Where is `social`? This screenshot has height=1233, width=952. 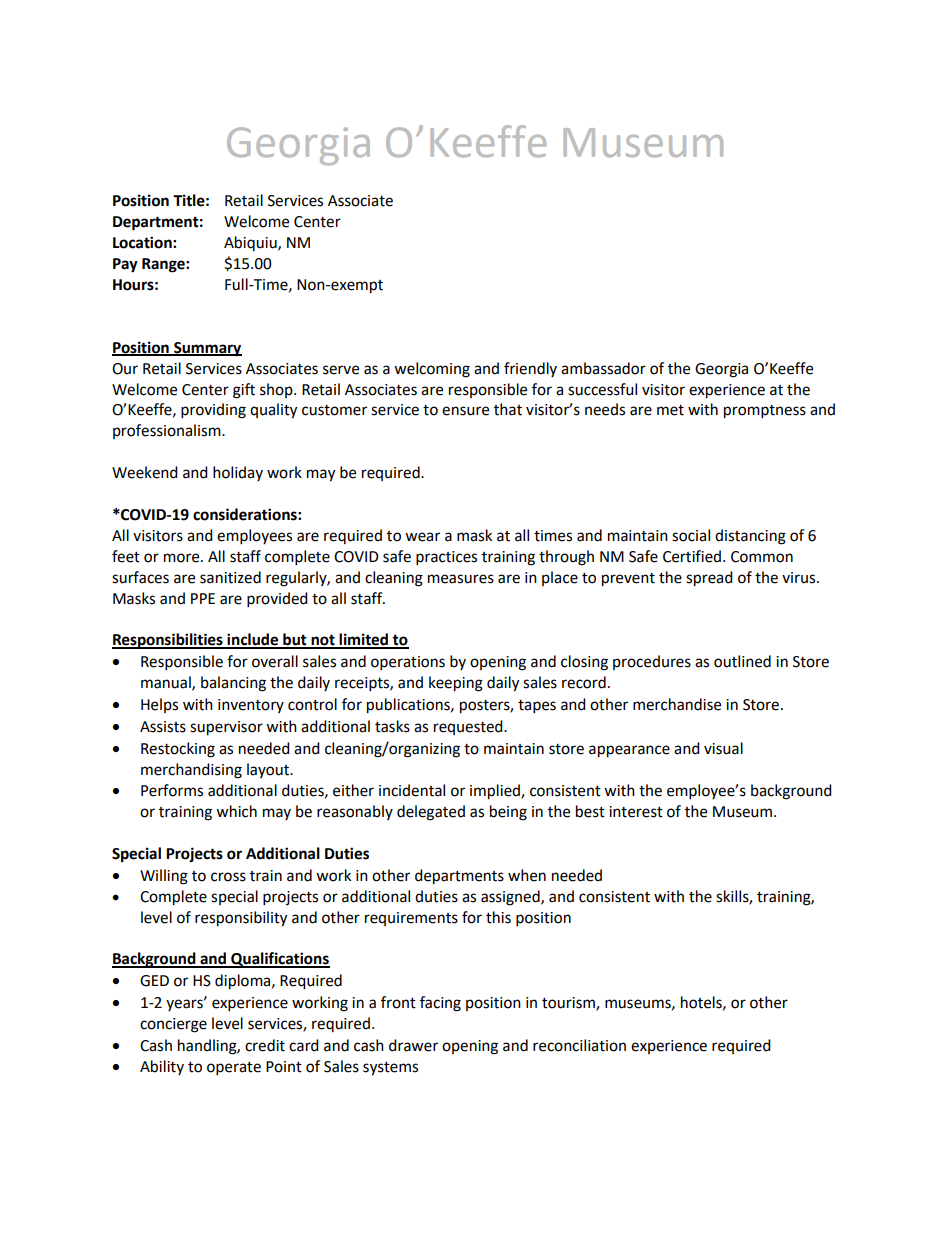 social is located at coordinates (691, 535).
